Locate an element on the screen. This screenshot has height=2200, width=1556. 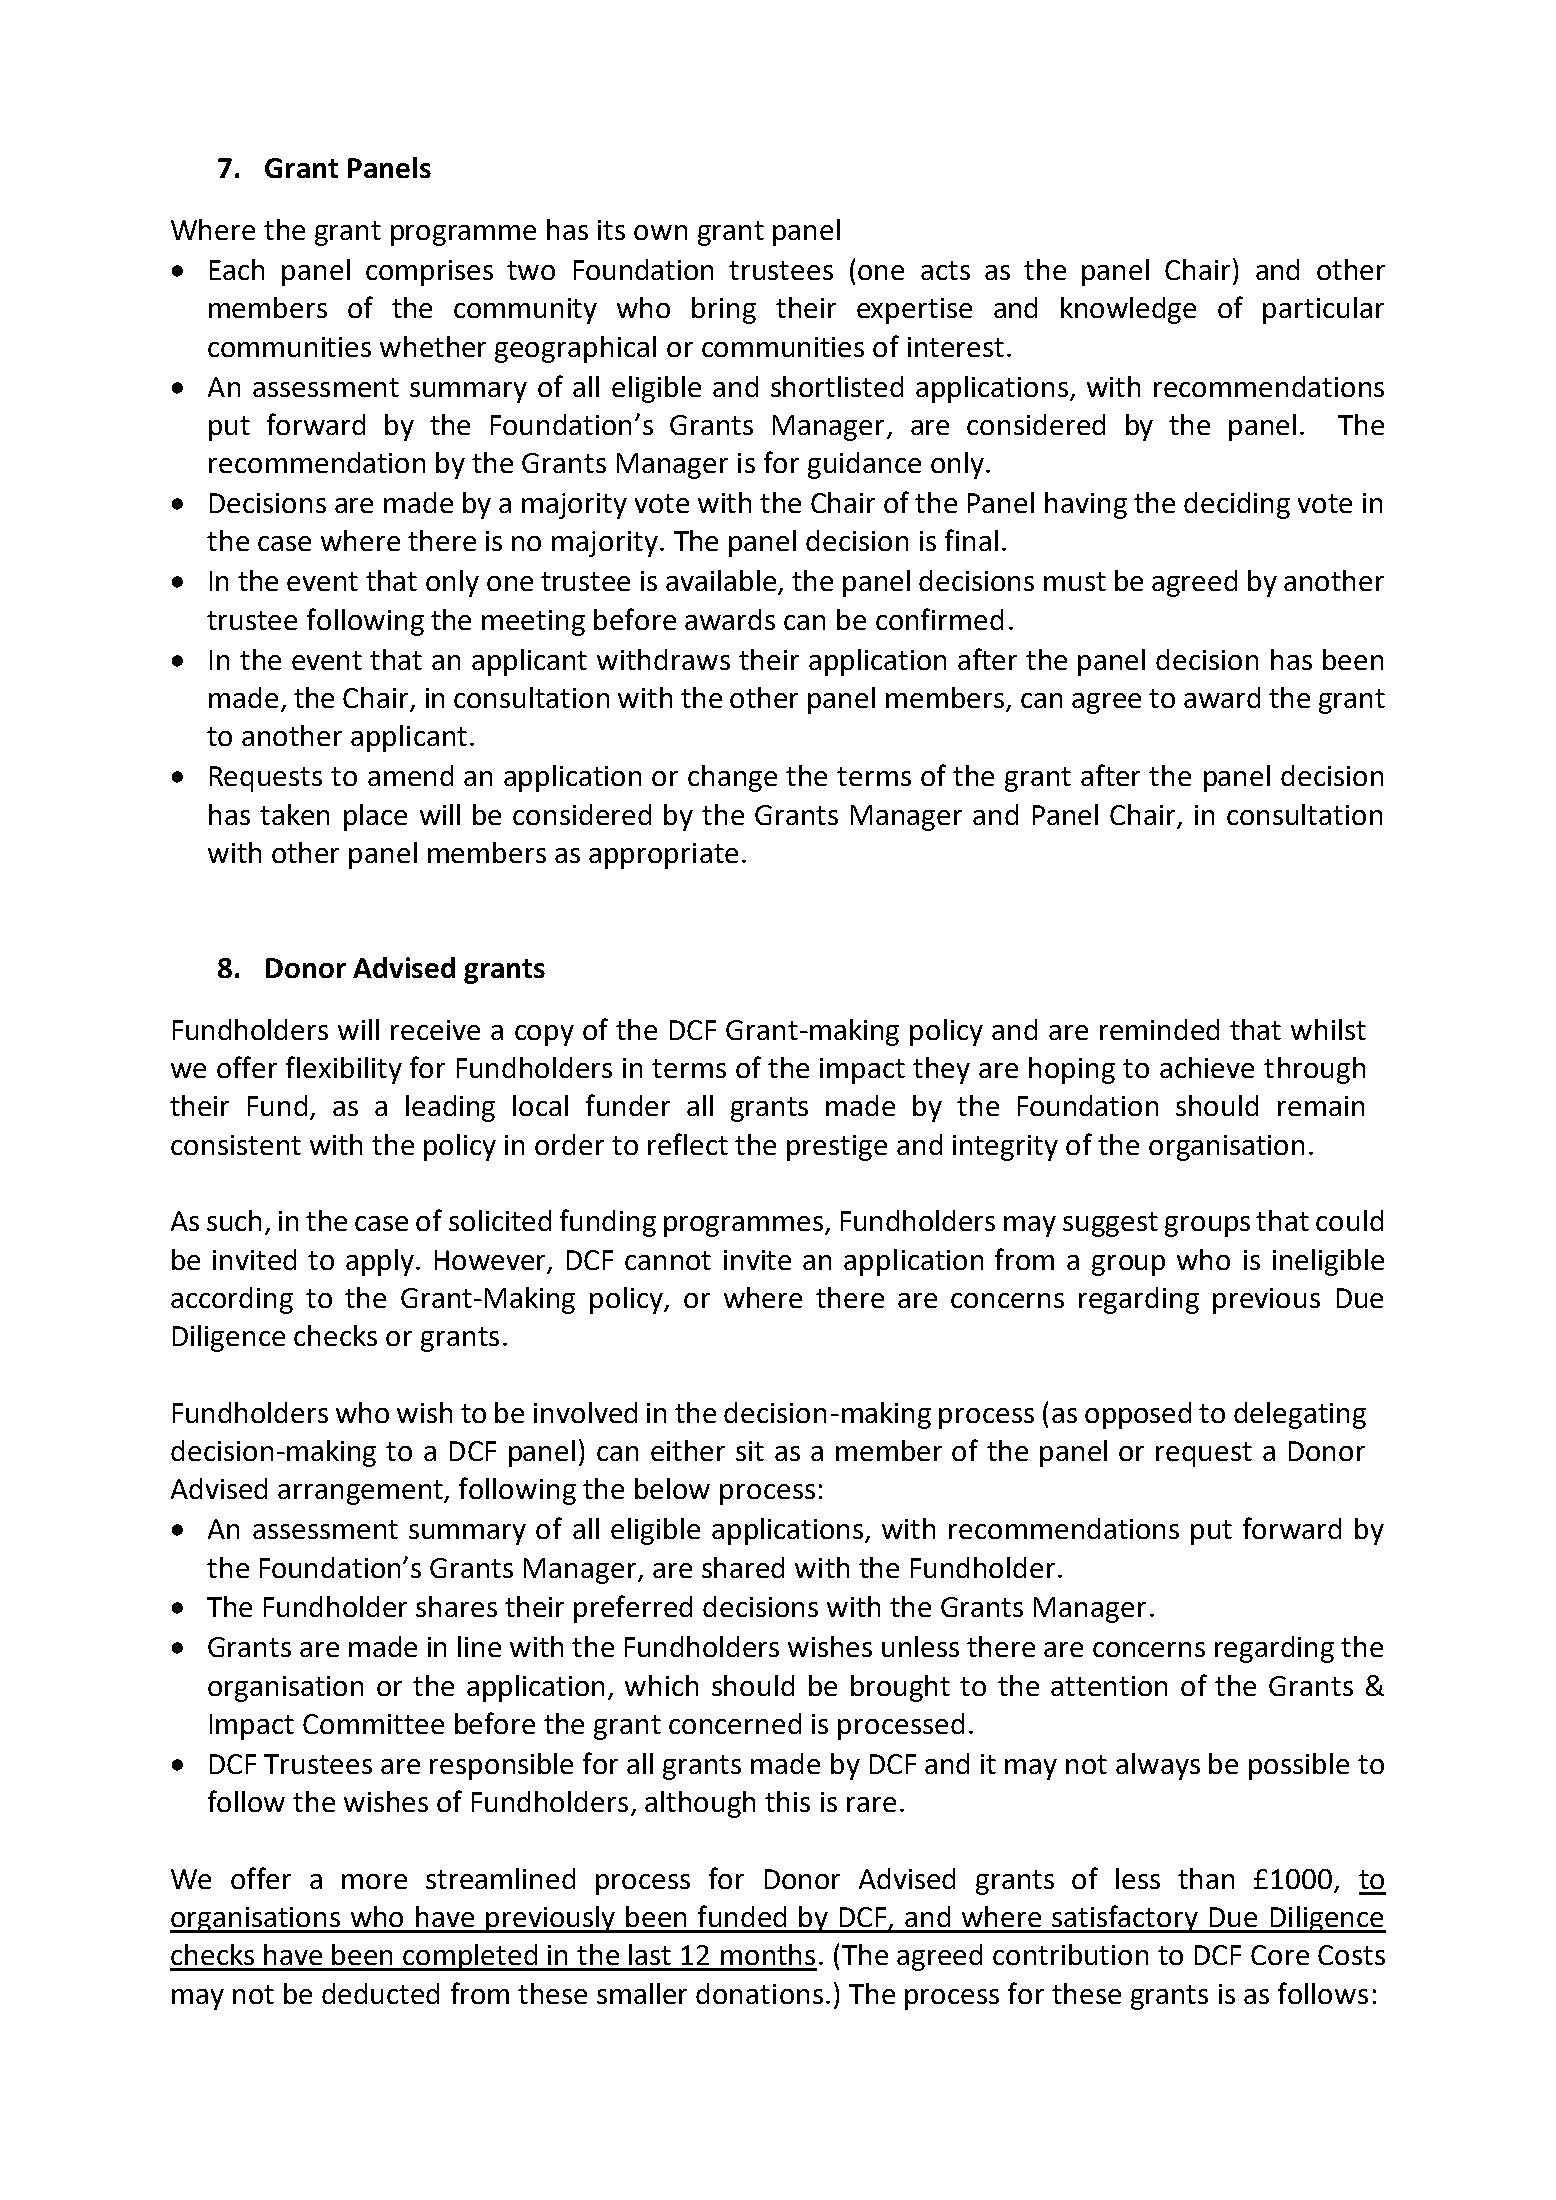
place is located at coordinates (375, 817).
